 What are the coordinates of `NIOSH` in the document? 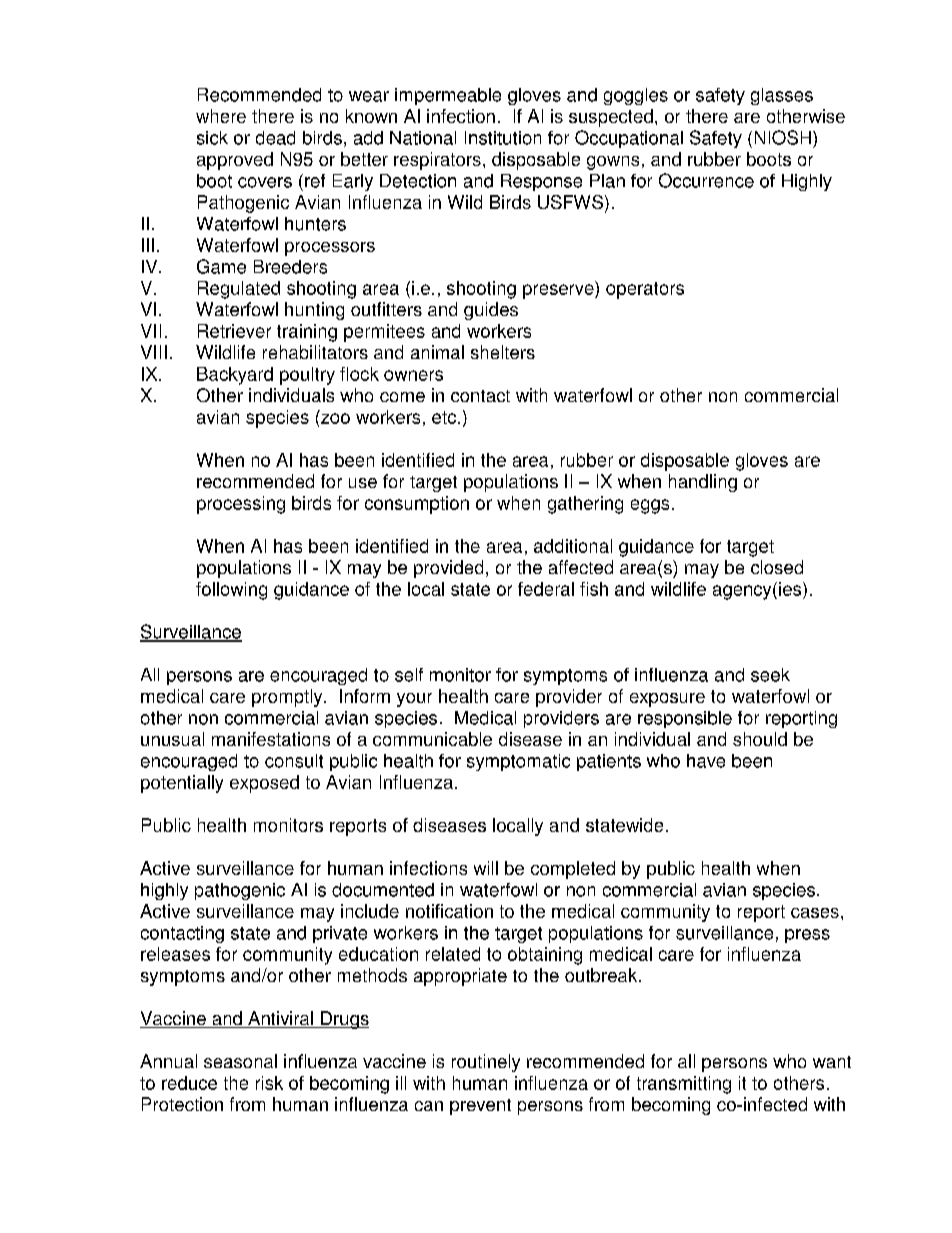 It's located at (783, 137).
